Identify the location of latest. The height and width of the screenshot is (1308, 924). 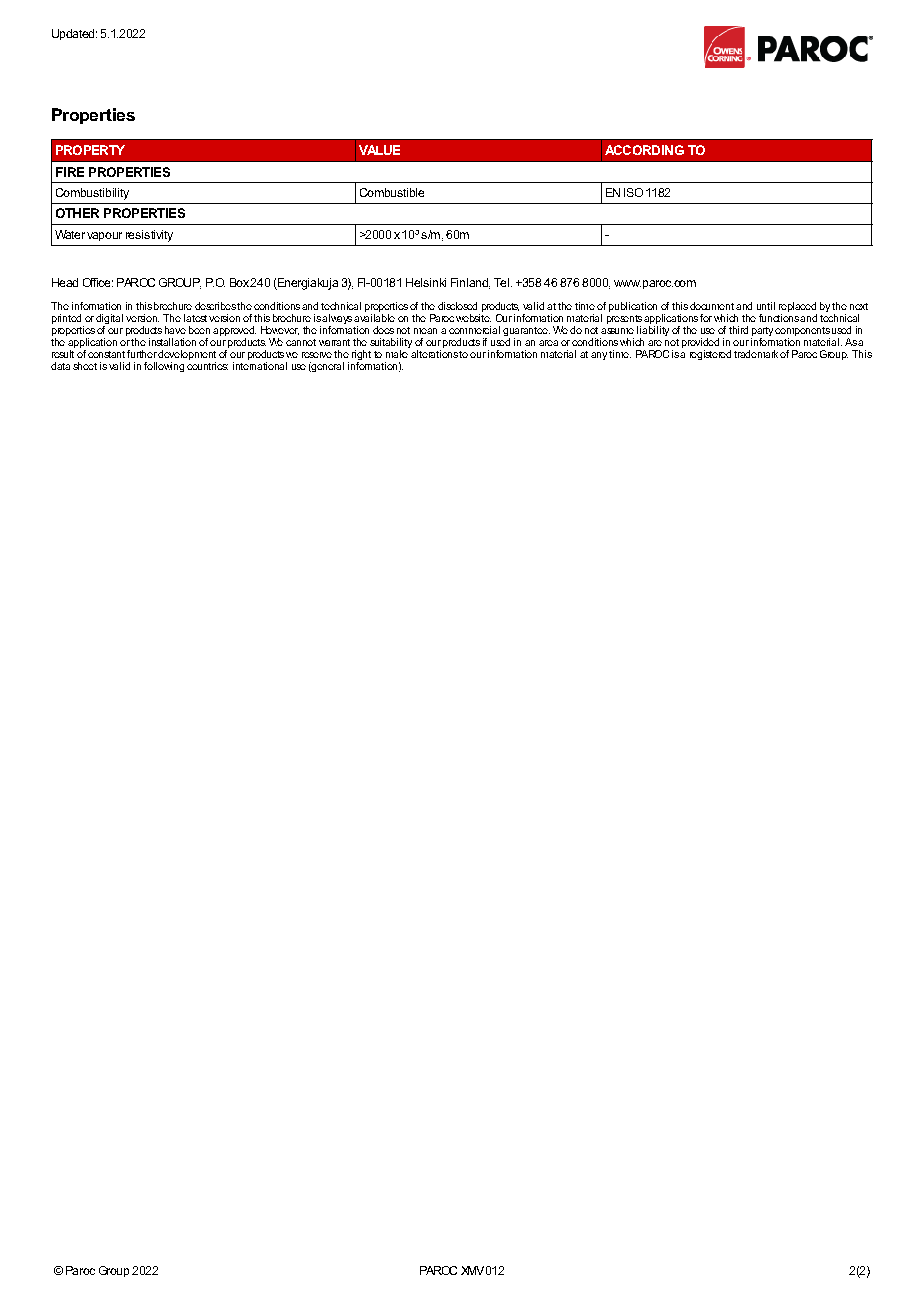
(195, 318).
